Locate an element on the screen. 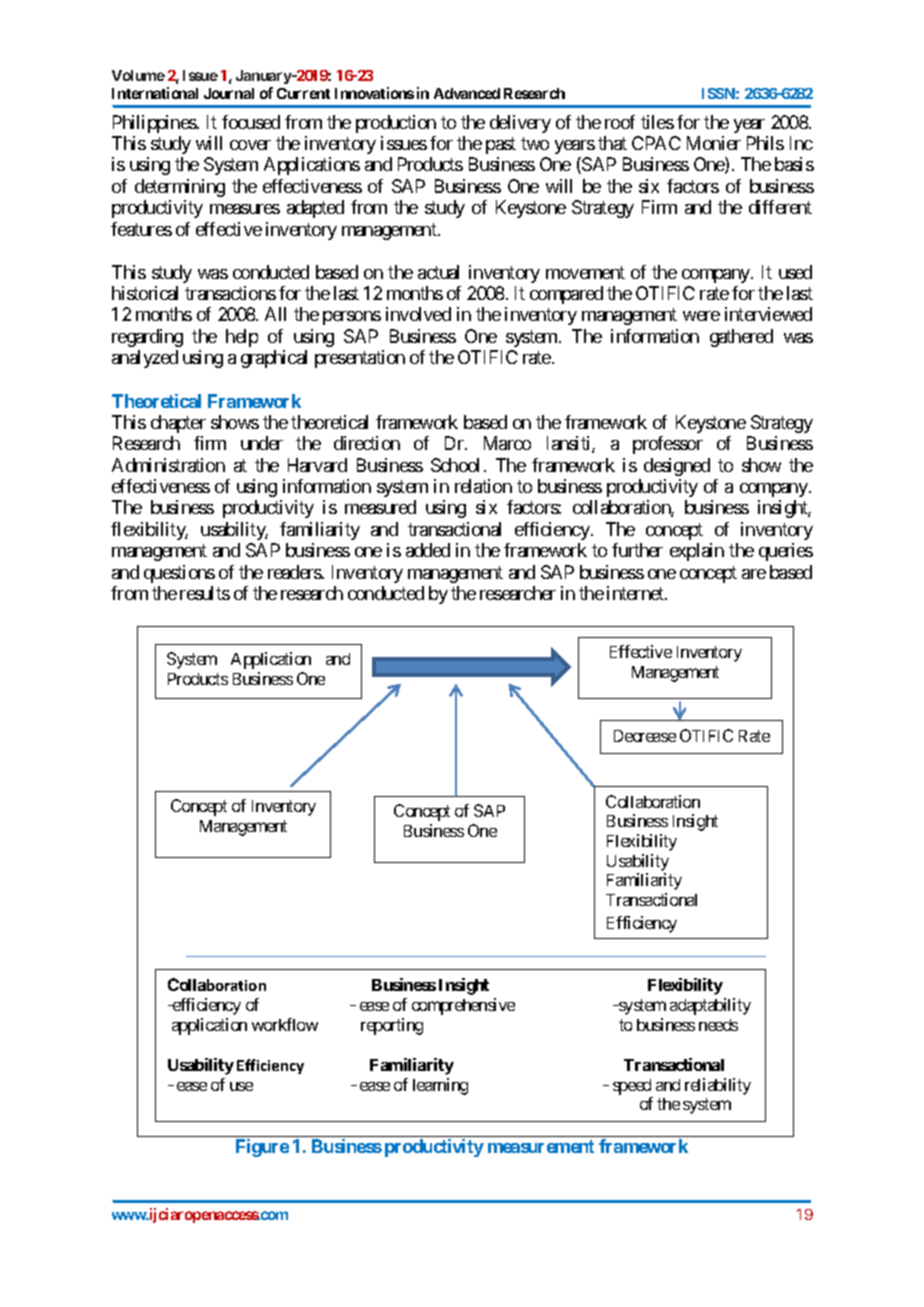 This screenshot has width=924, height=1307. Monier is located at coordinates (714, 143).
